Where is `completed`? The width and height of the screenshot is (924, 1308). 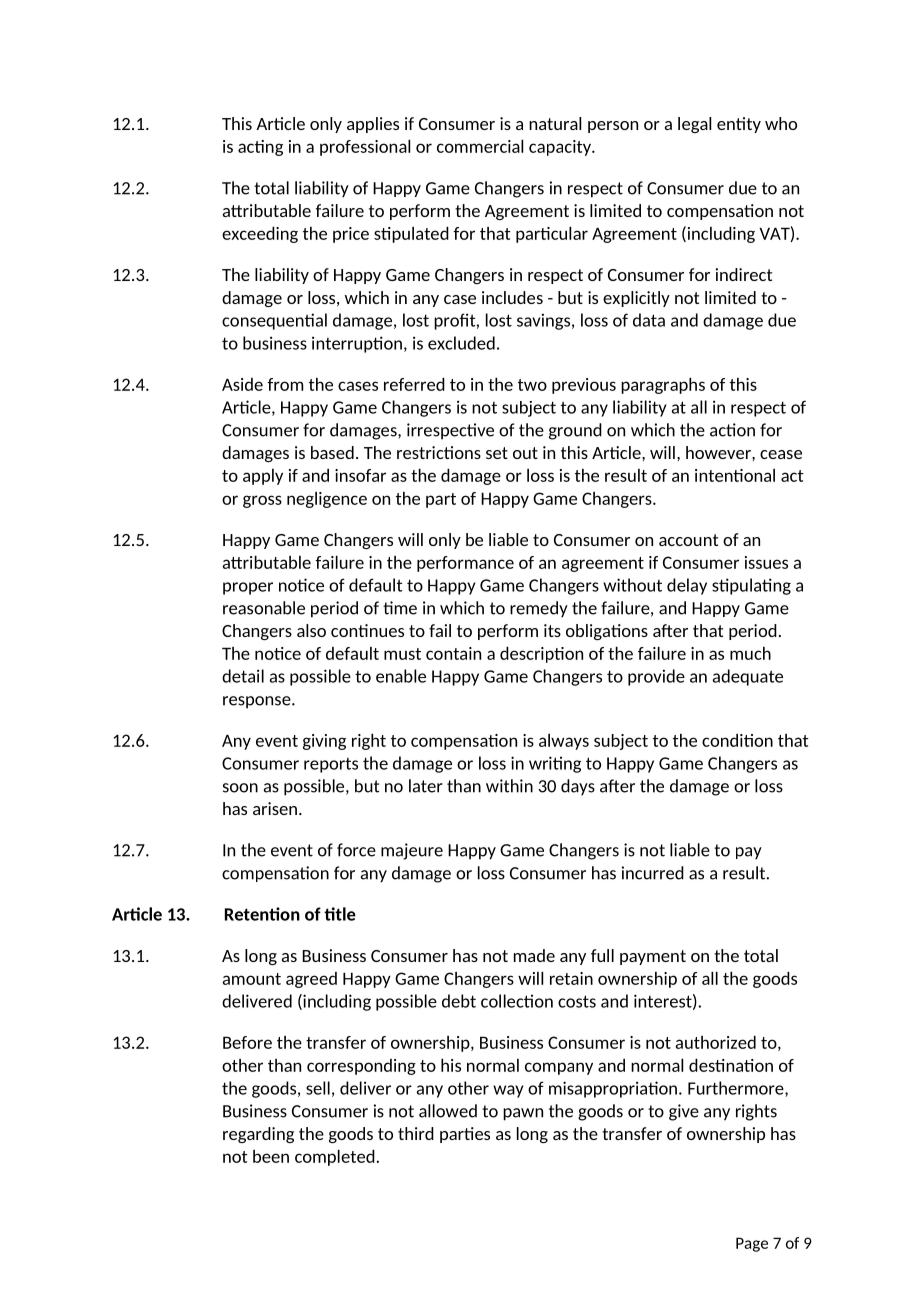
completed is located at coordinates (335, 1158).
